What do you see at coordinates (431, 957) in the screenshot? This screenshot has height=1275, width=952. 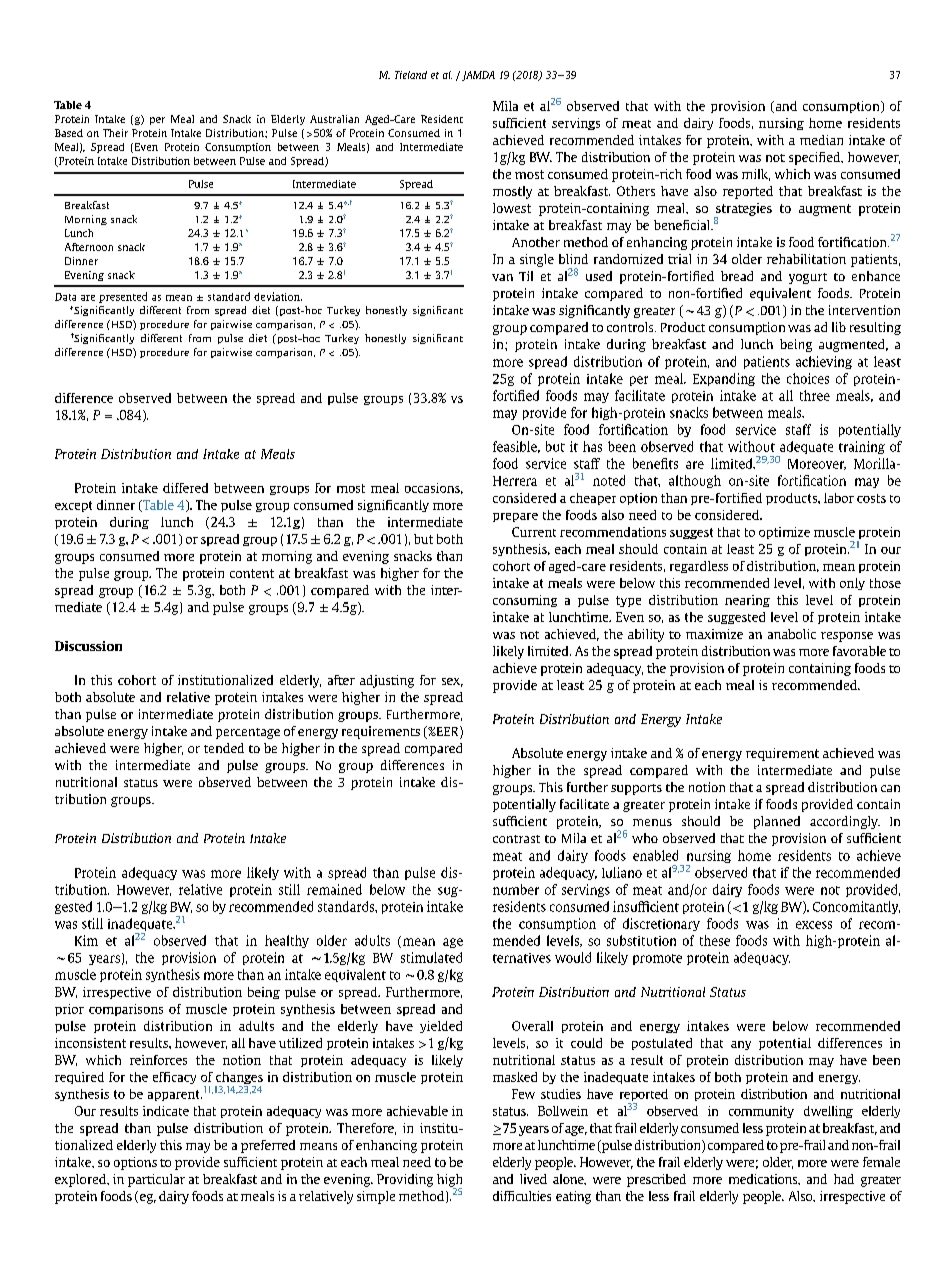 I see `stimulated` at bounding box center [431, 957].
